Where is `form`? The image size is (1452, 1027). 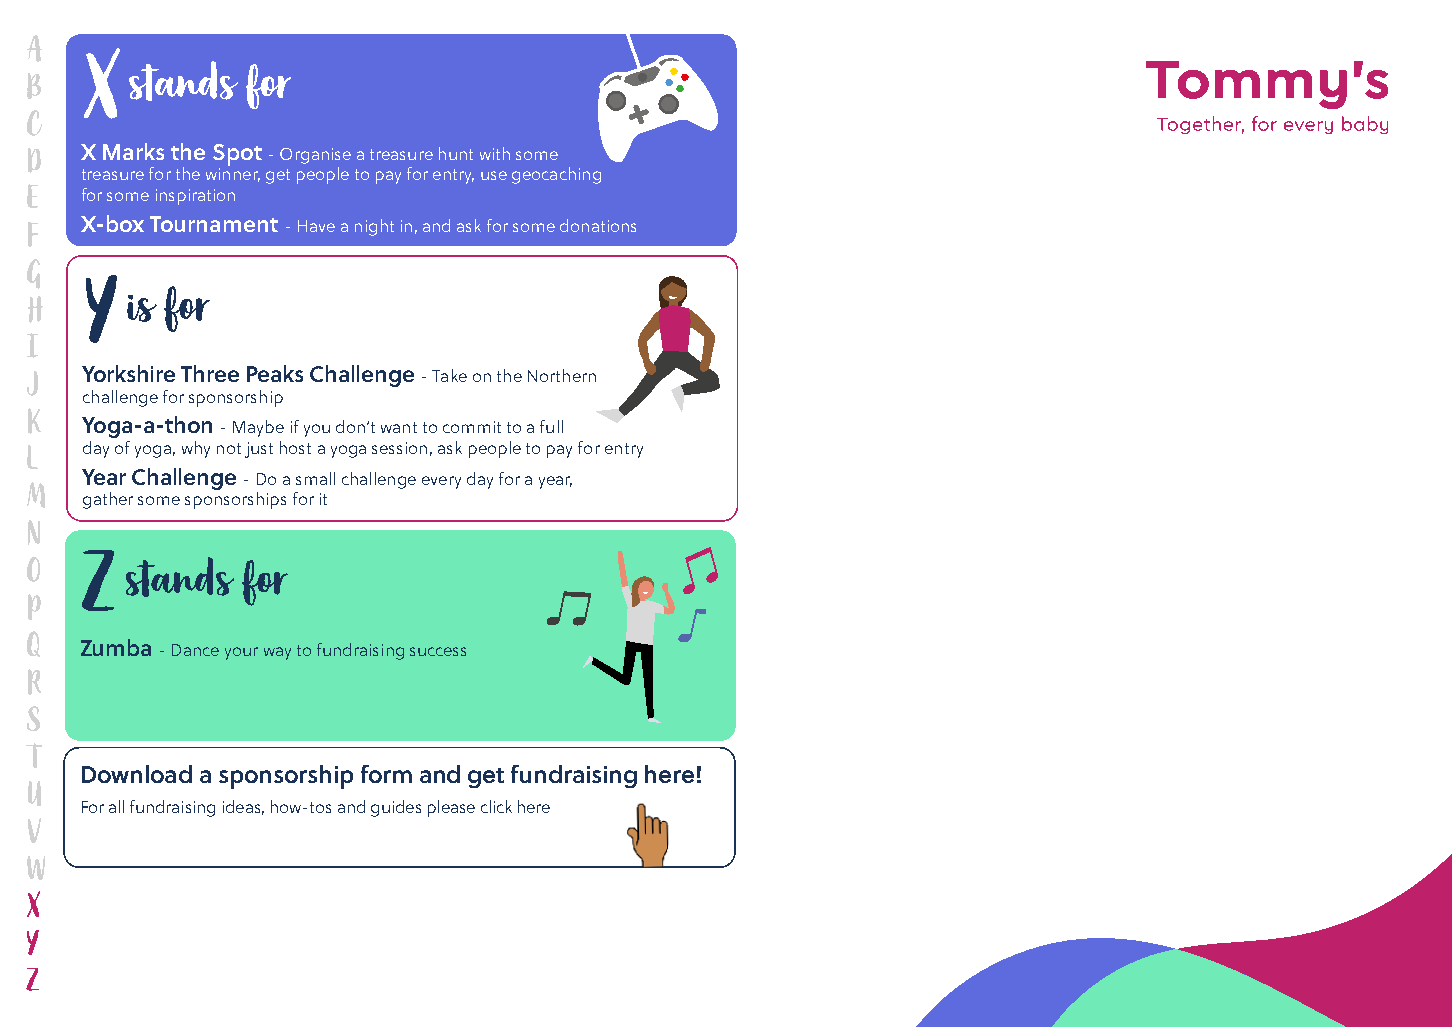 form is located at coordinates (386, 774).
